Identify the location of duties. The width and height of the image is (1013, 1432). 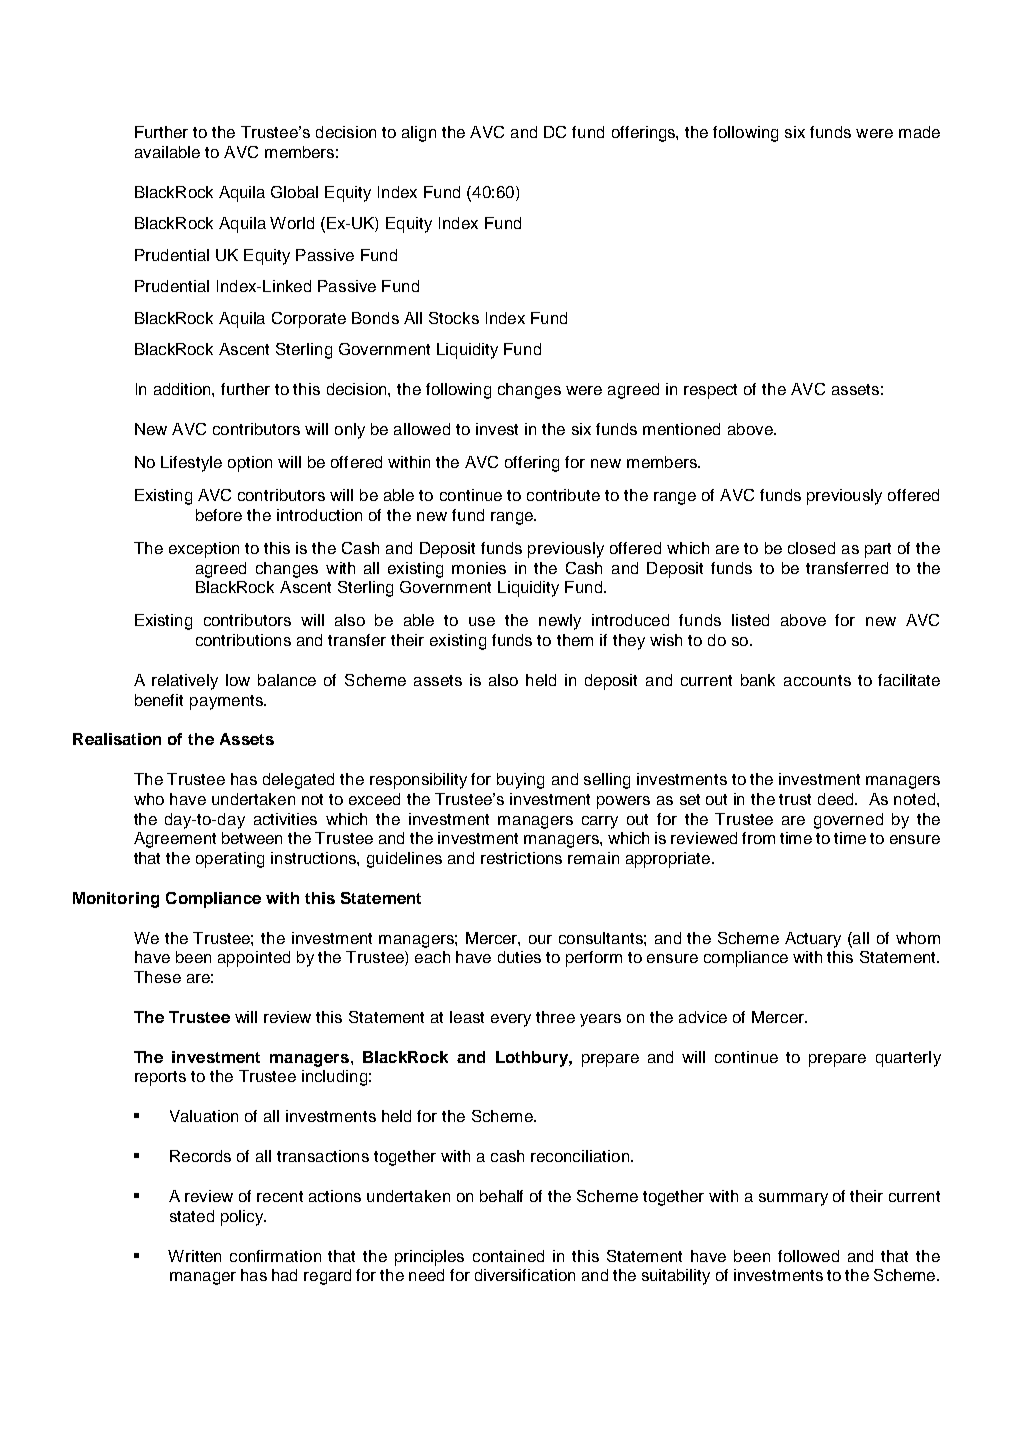
(519, 957).
